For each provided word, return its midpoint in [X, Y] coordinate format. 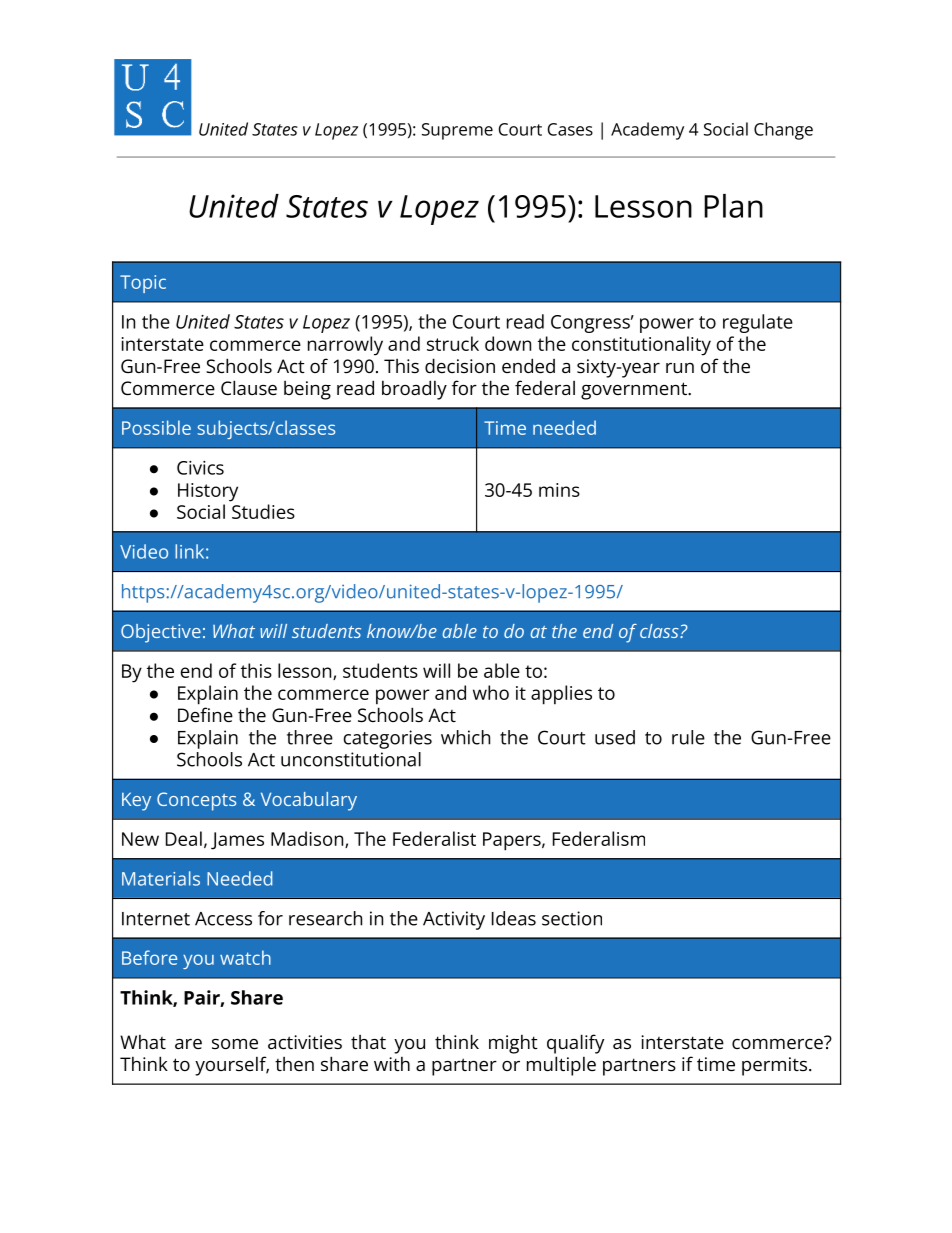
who [491, 692]
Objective [161, 633]
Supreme [457, 131]
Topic [143, 284]
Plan [733, 206]
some [235, 1044]
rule [688, 737]
